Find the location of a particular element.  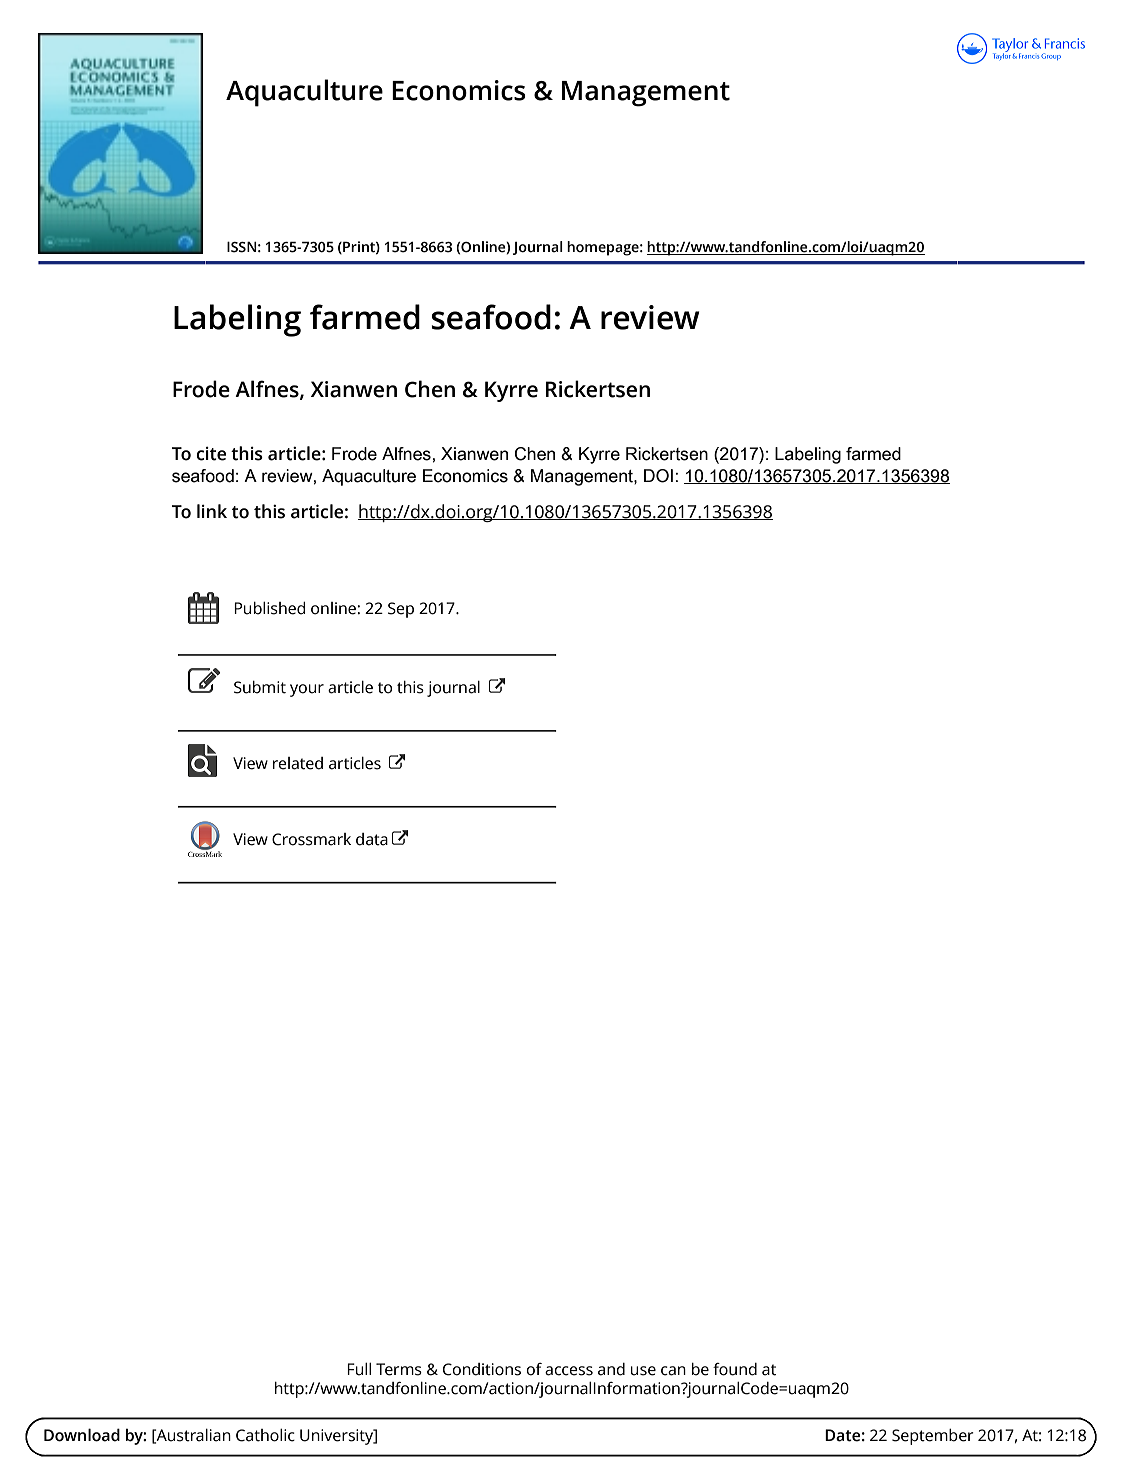

link is located at coordinates (212, 511).
